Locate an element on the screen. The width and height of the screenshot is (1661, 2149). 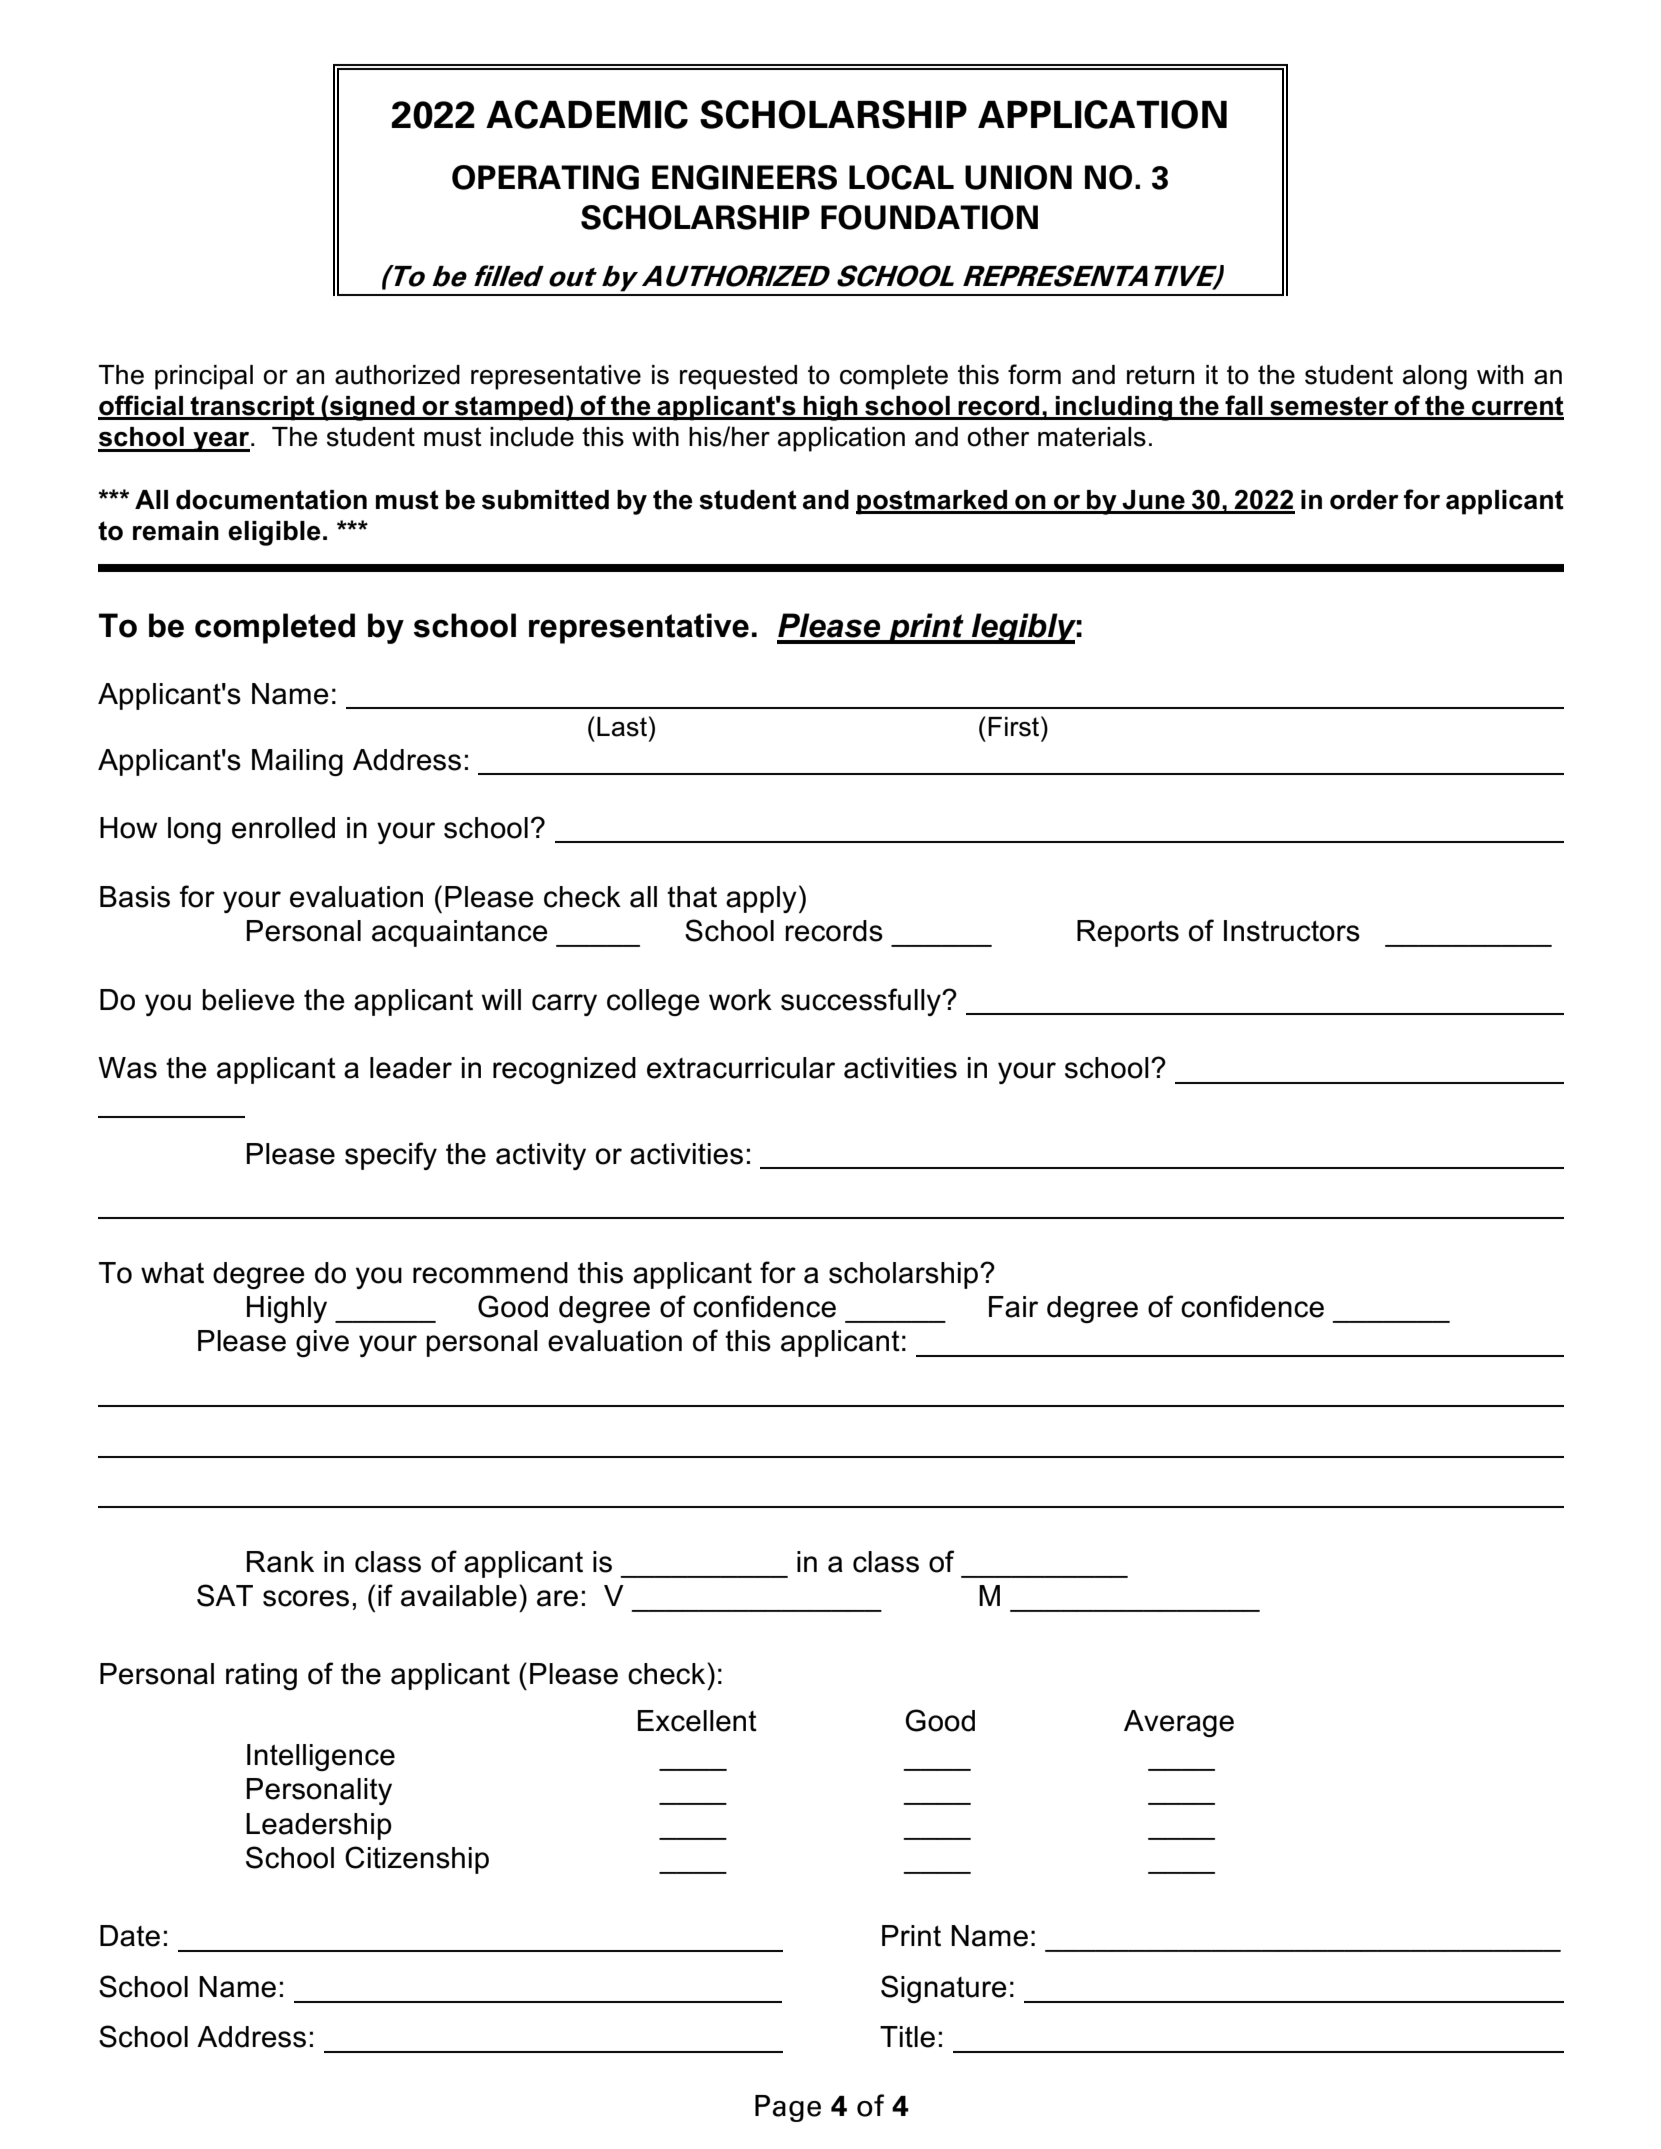
principal is located at coordinates (204, 377).
